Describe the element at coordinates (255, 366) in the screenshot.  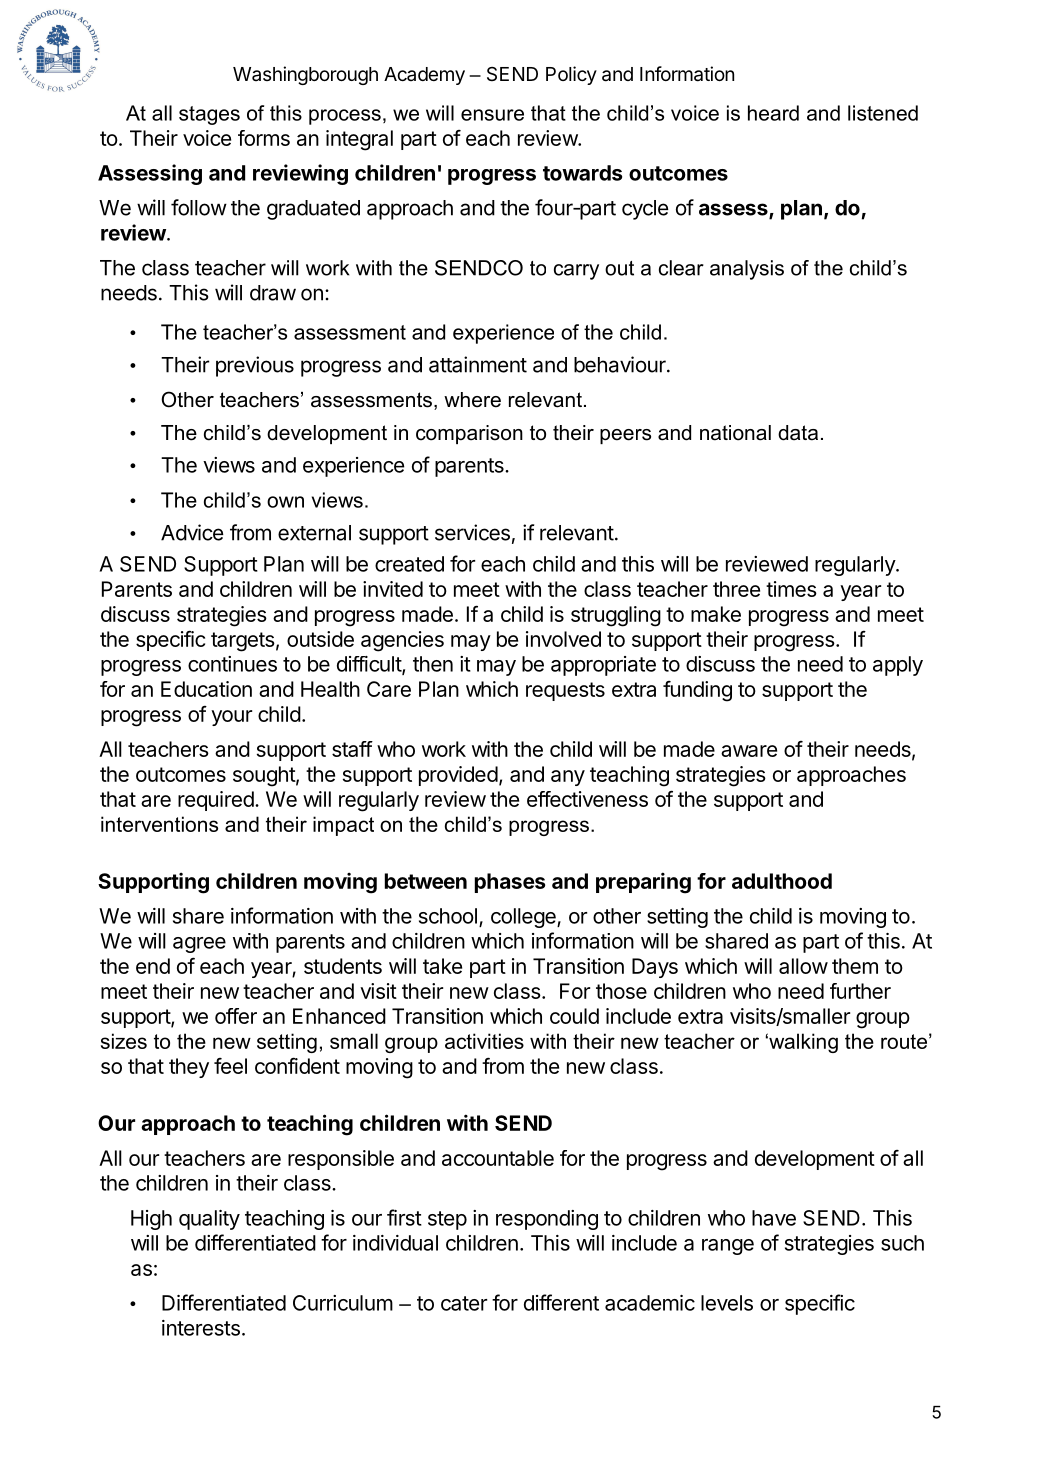
I see `previous` at that location.
